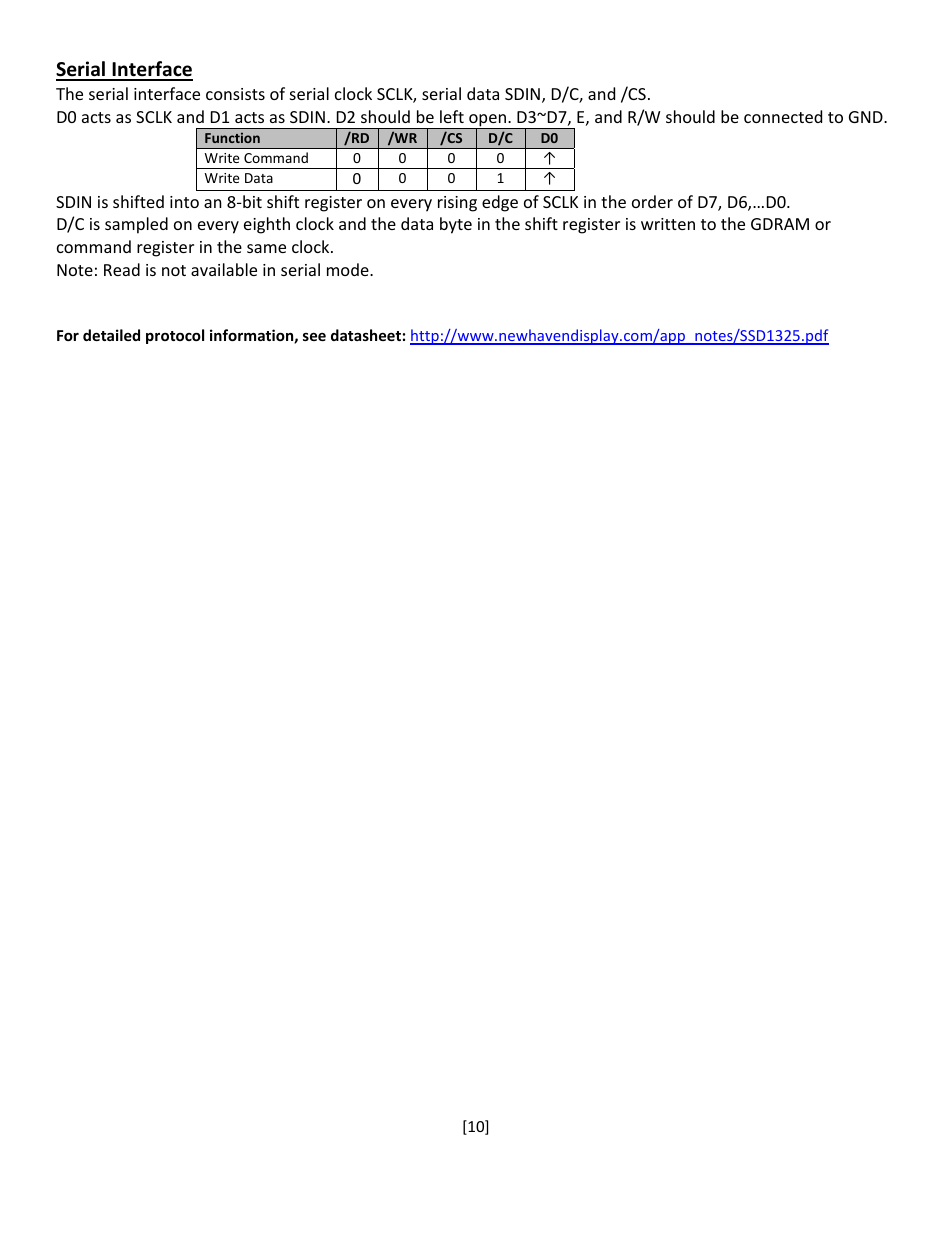  What do you see at coordinates (668, 224) in the screenshot?
I see `written` at bounding box center [668, 224].
